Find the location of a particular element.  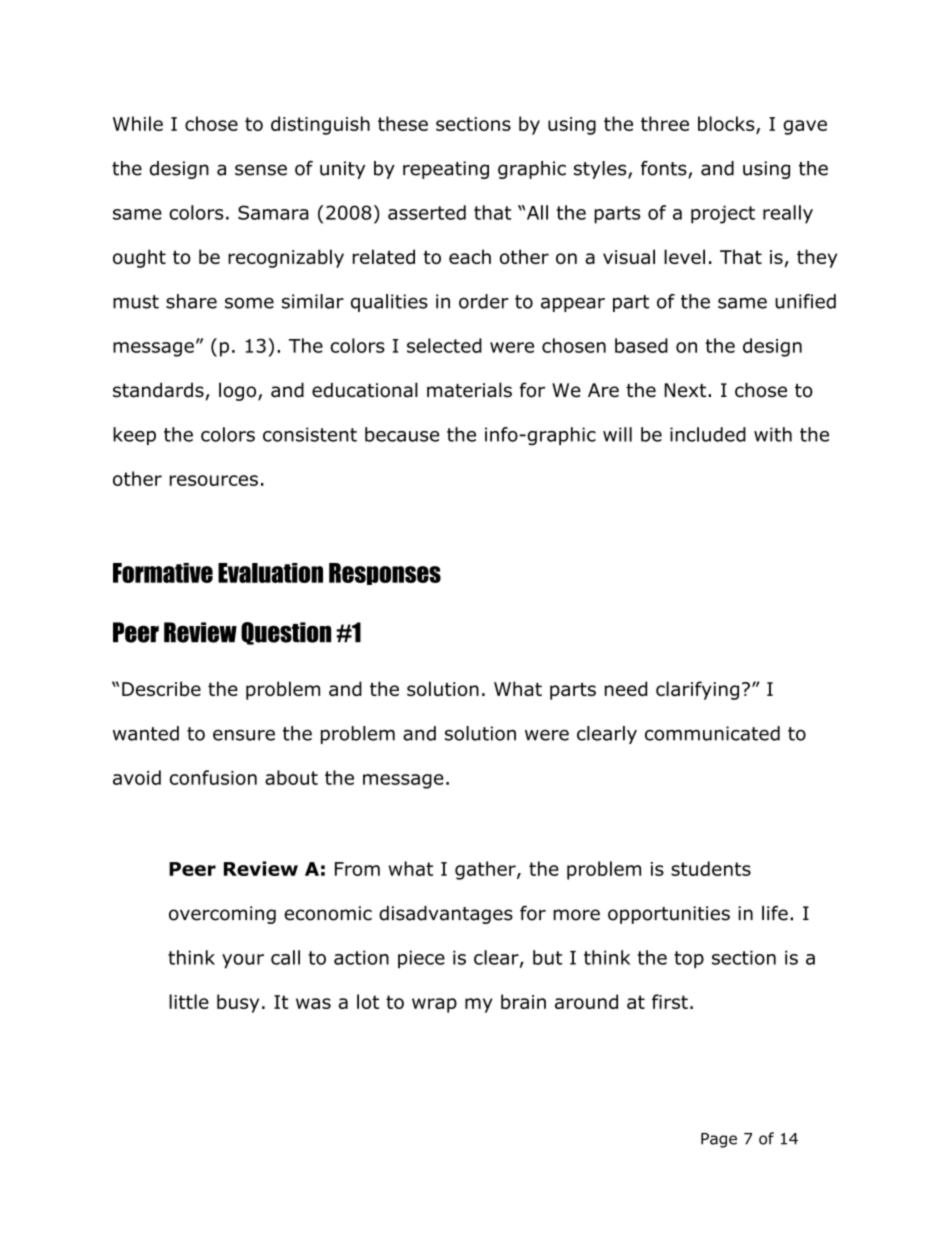

Question is located at coordinates (286, 633).
